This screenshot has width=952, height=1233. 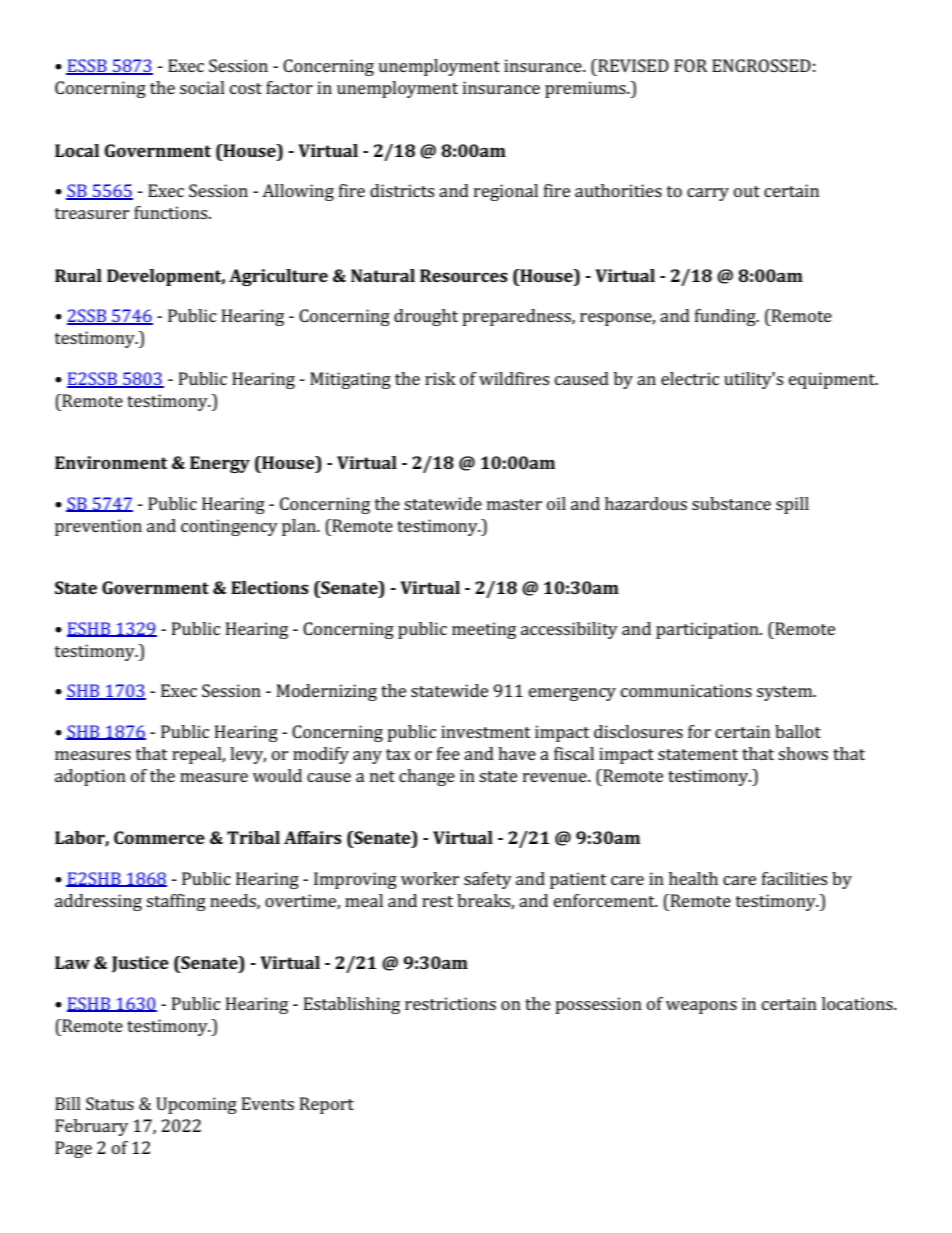 I want to click on social, so click(x=202, y=87).
